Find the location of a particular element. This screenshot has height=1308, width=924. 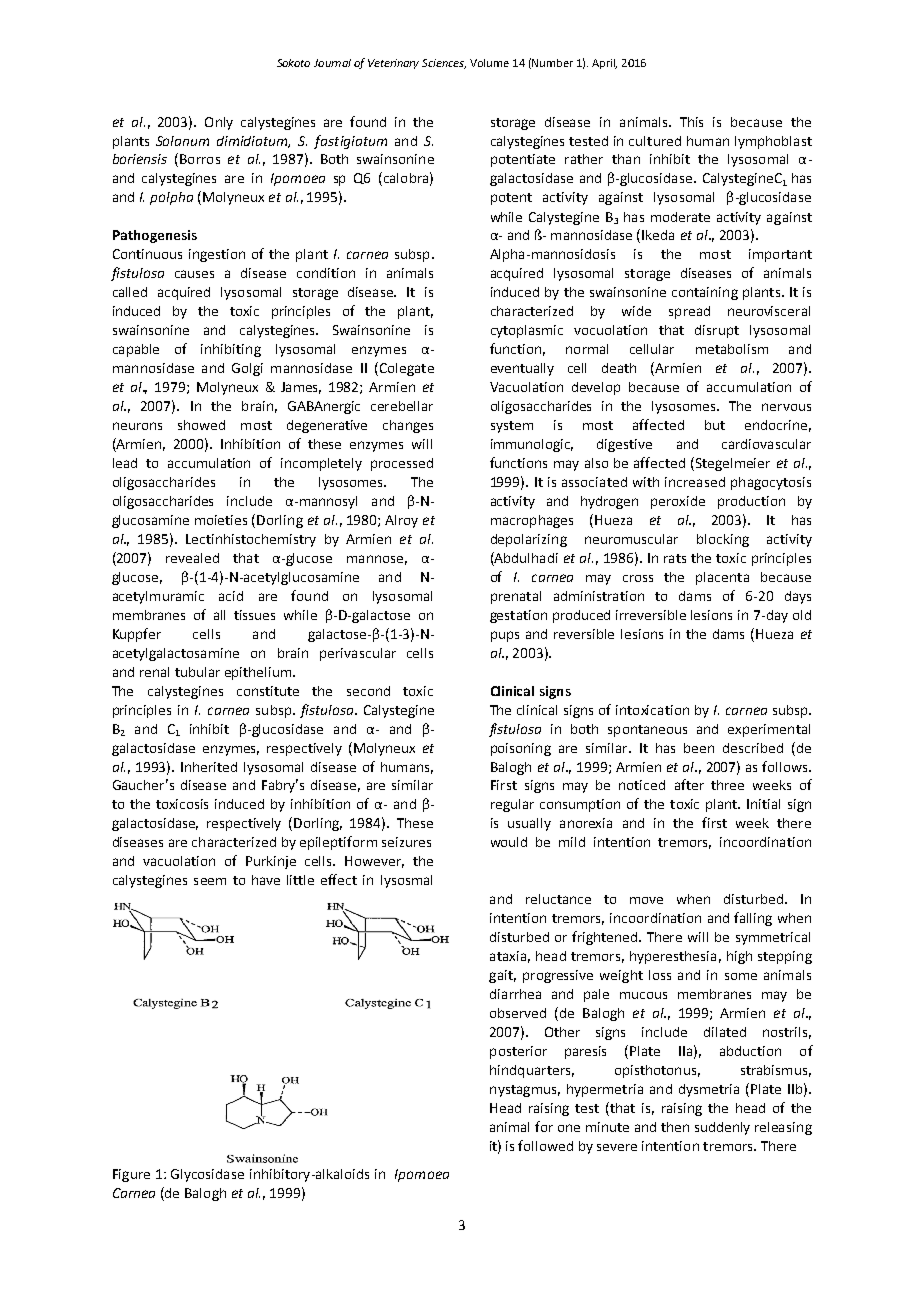

Only is located at coordinates (219, 123).
